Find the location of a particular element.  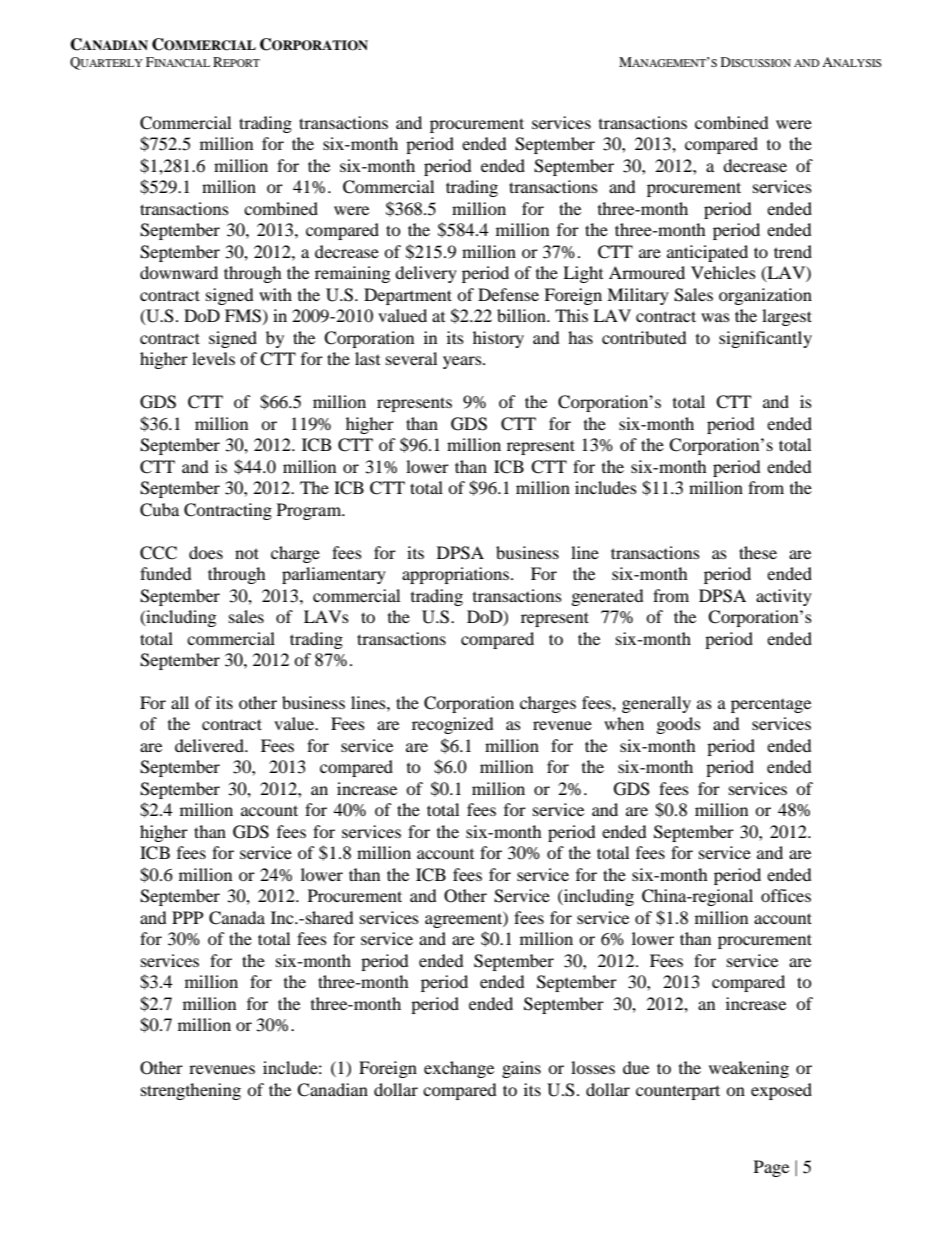

delivered is located at coordinates (210, 745).
